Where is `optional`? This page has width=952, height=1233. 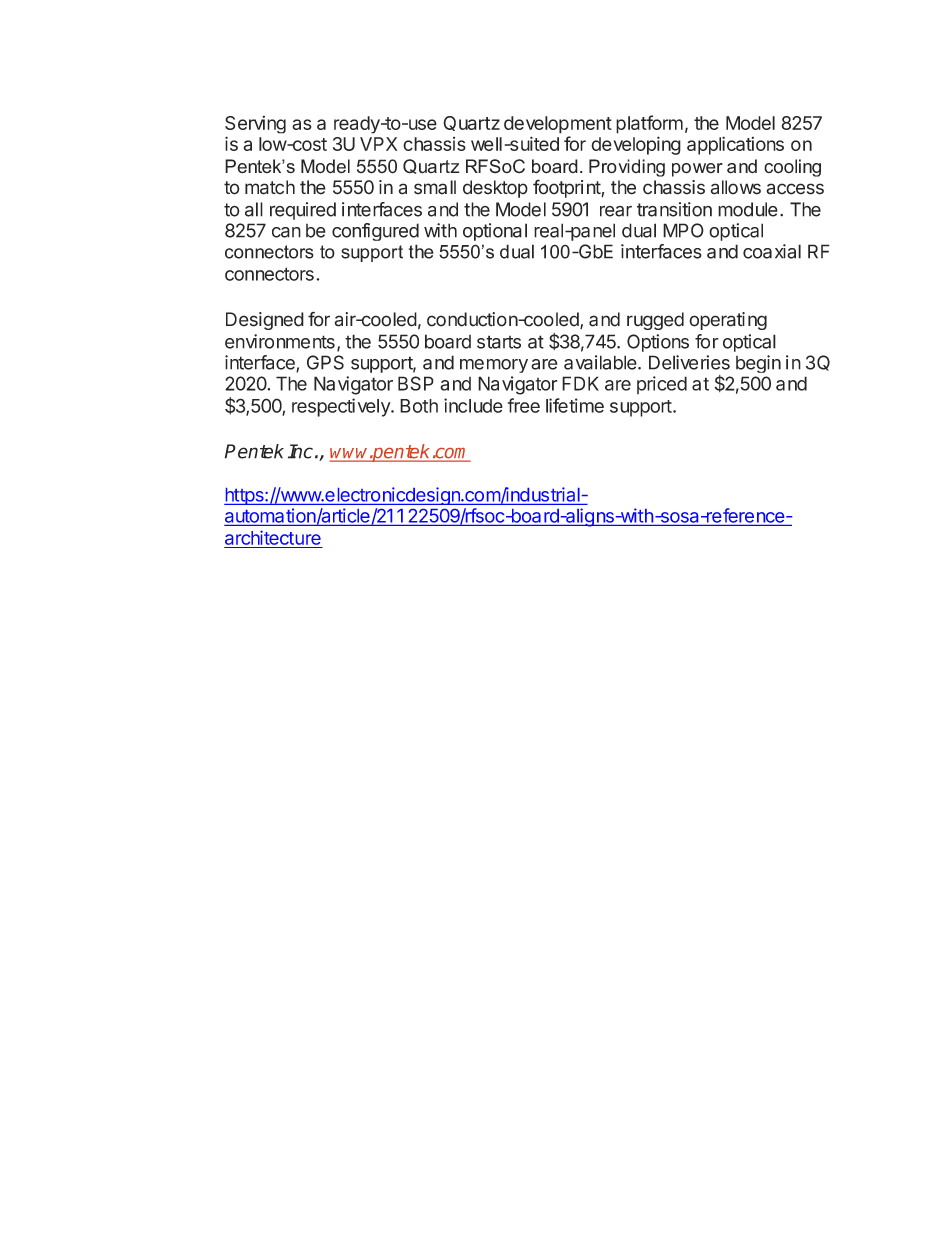 optional is located at coordinates (495, 232).
